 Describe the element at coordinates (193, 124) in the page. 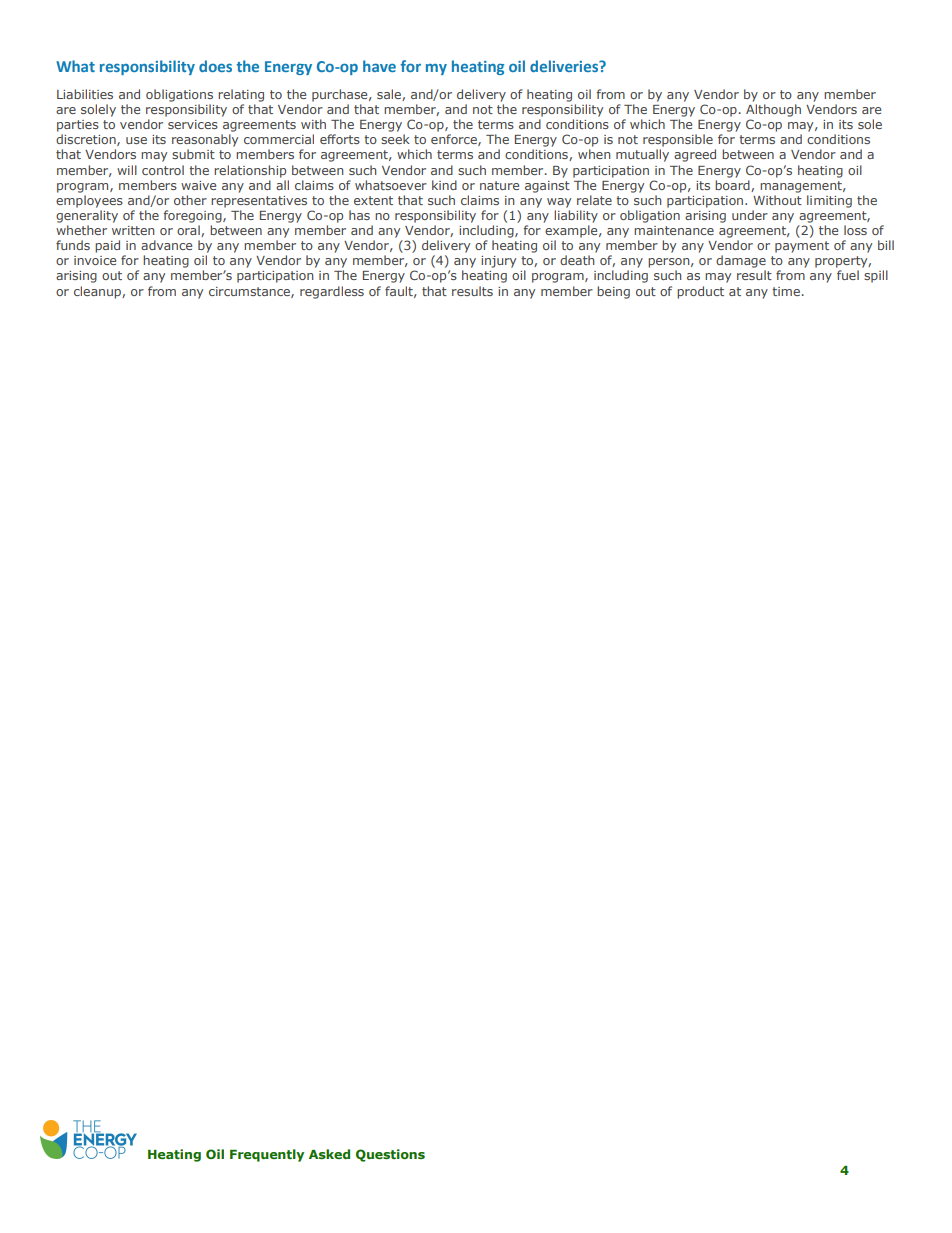

I see `services` at that location.
